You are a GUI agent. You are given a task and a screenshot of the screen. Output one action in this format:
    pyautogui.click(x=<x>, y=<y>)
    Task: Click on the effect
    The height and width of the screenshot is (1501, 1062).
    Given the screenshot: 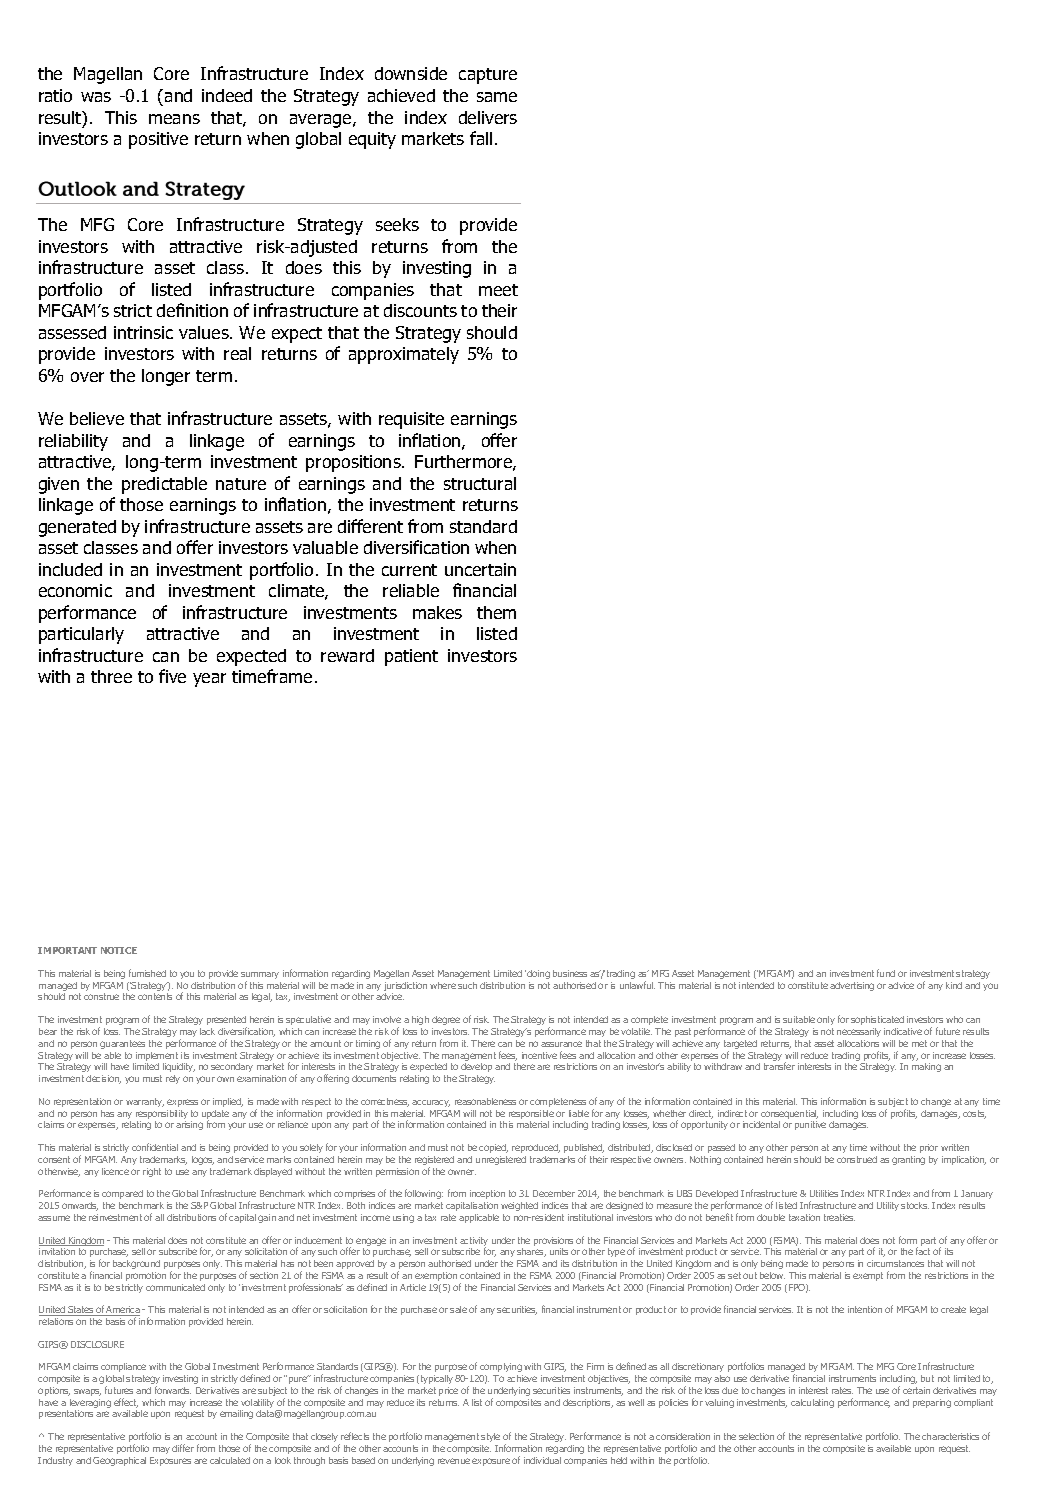 What is the action you would take?
    pyautogui.click(x=126, y=1403)
